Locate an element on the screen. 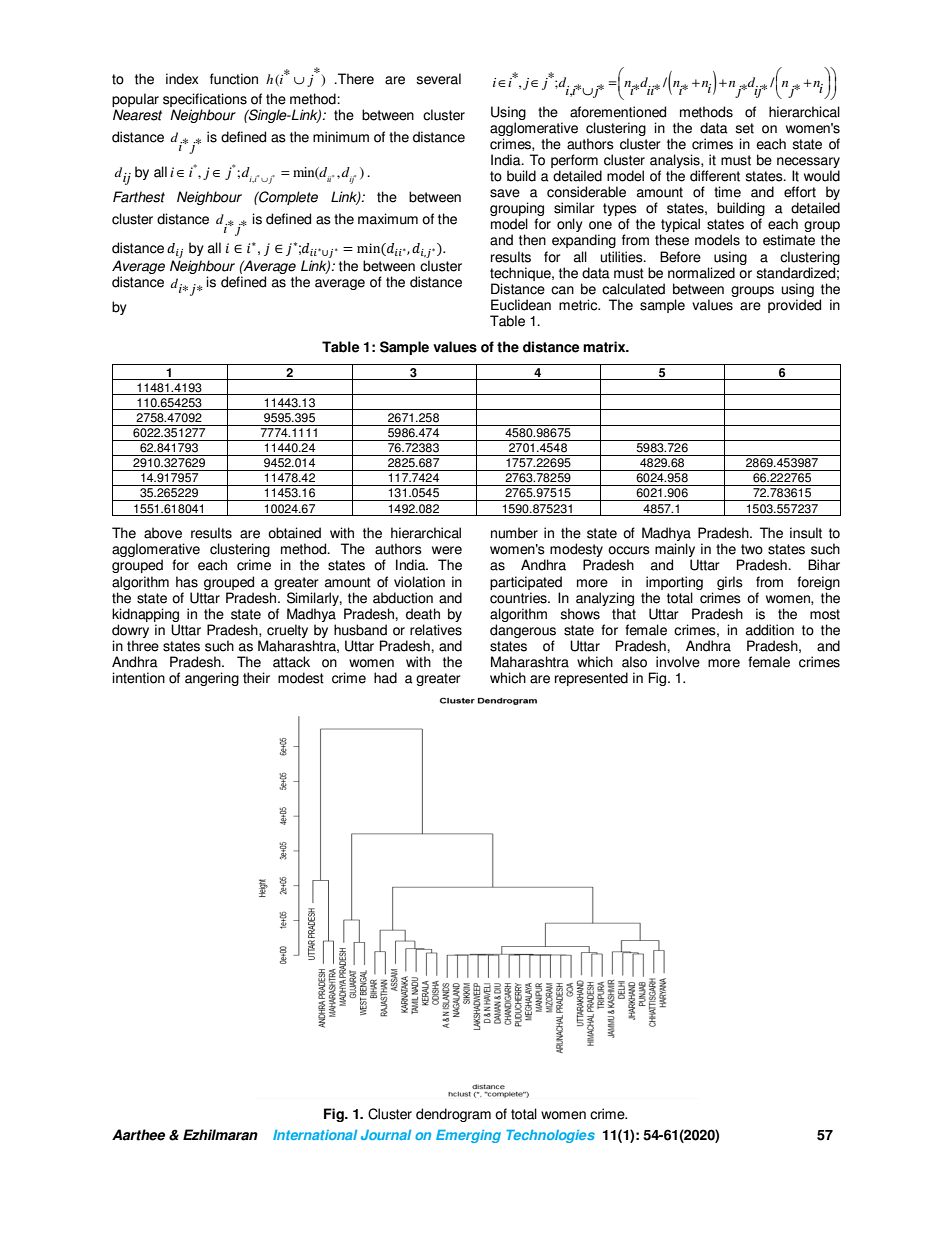 This screenshot has width=952, height=1233. several is located at coordinates (438, 79).
